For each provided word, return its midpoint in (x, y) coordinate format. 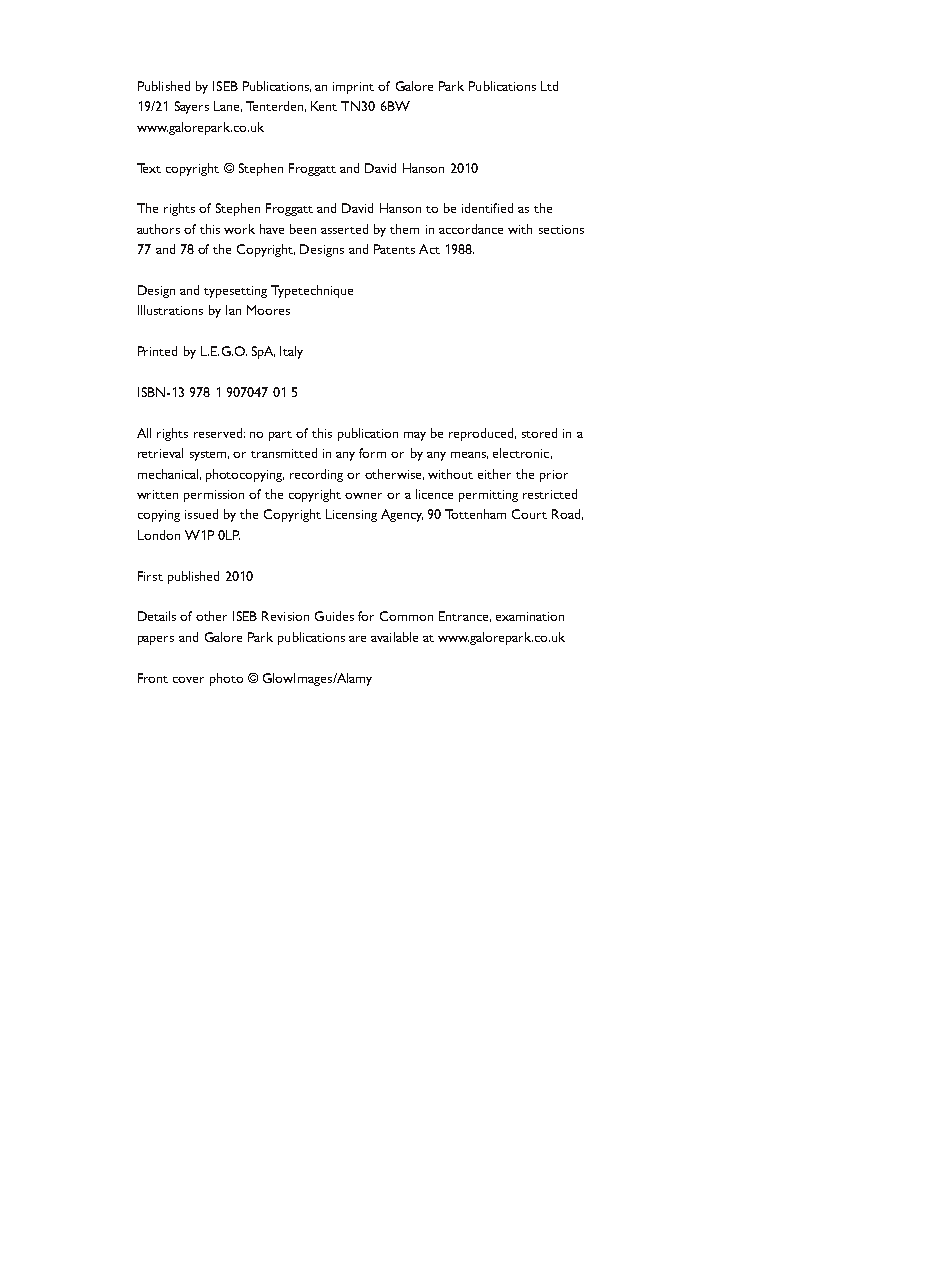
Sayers (192, 107)
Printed (157, 351)
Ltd (549, 86)
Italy (291, 352)
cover (188, 680)
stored (539, 433)
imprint (353, 88)
